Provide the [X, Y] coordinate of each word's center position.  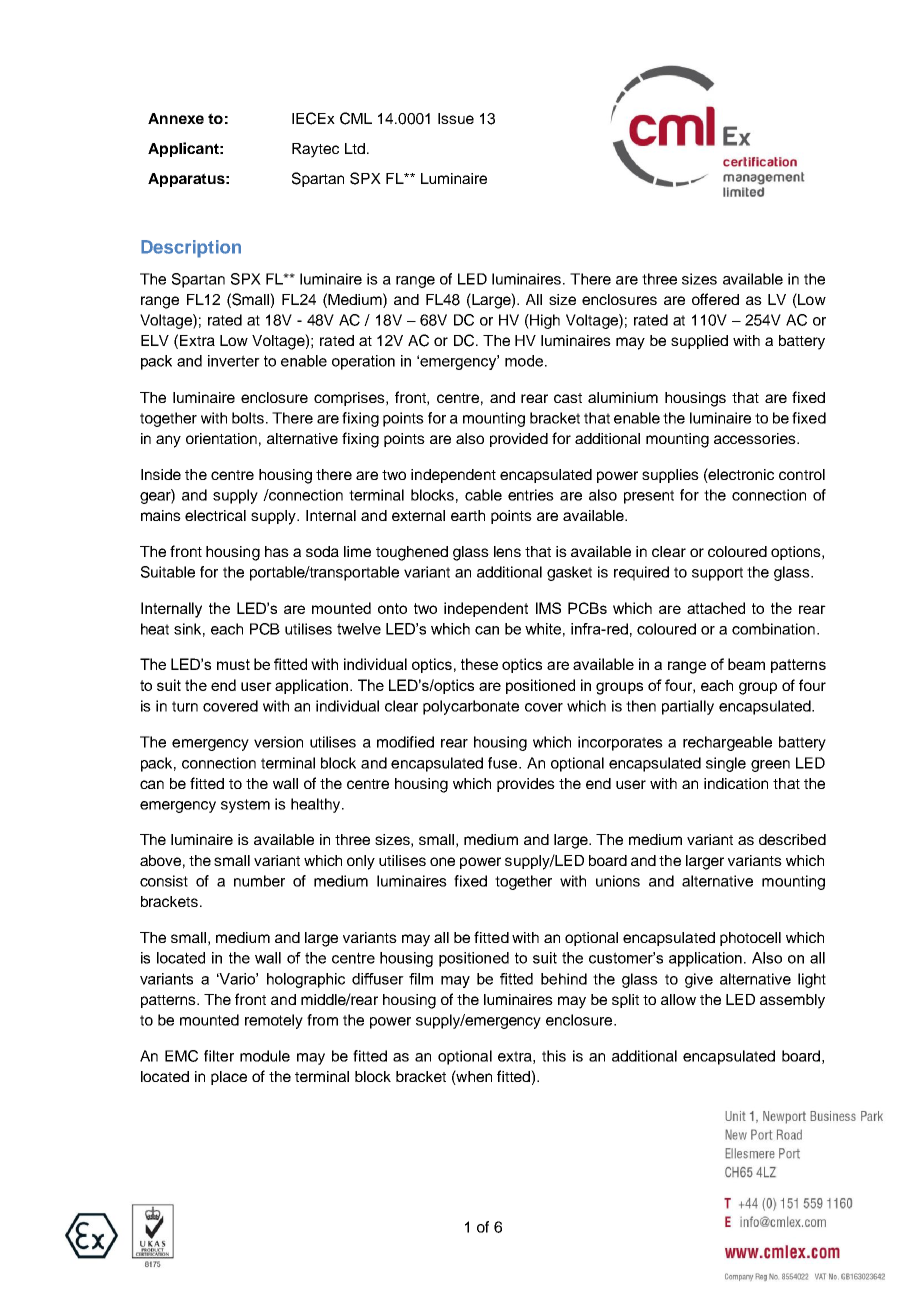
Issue [456, 118]
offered [715, 299]
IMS [548, 608]
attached [716, 608]
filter [219, 1056]
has [277, 551]
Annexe [176, 118]
